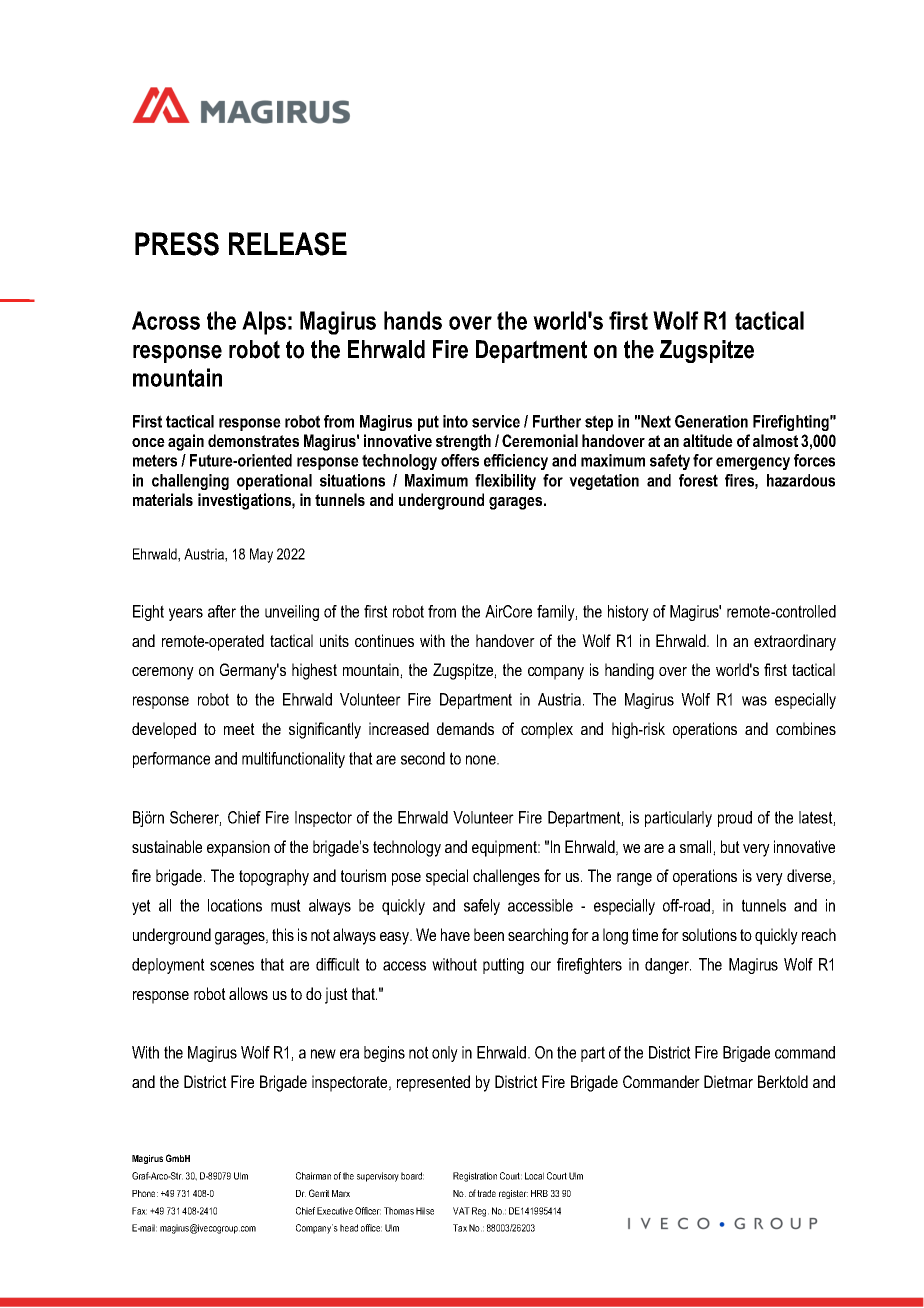 This image has width=924, height=1308. What do you see at coordinates (505, 482) in the image?
I see `flexibility` at bounding box center [505, 482].
